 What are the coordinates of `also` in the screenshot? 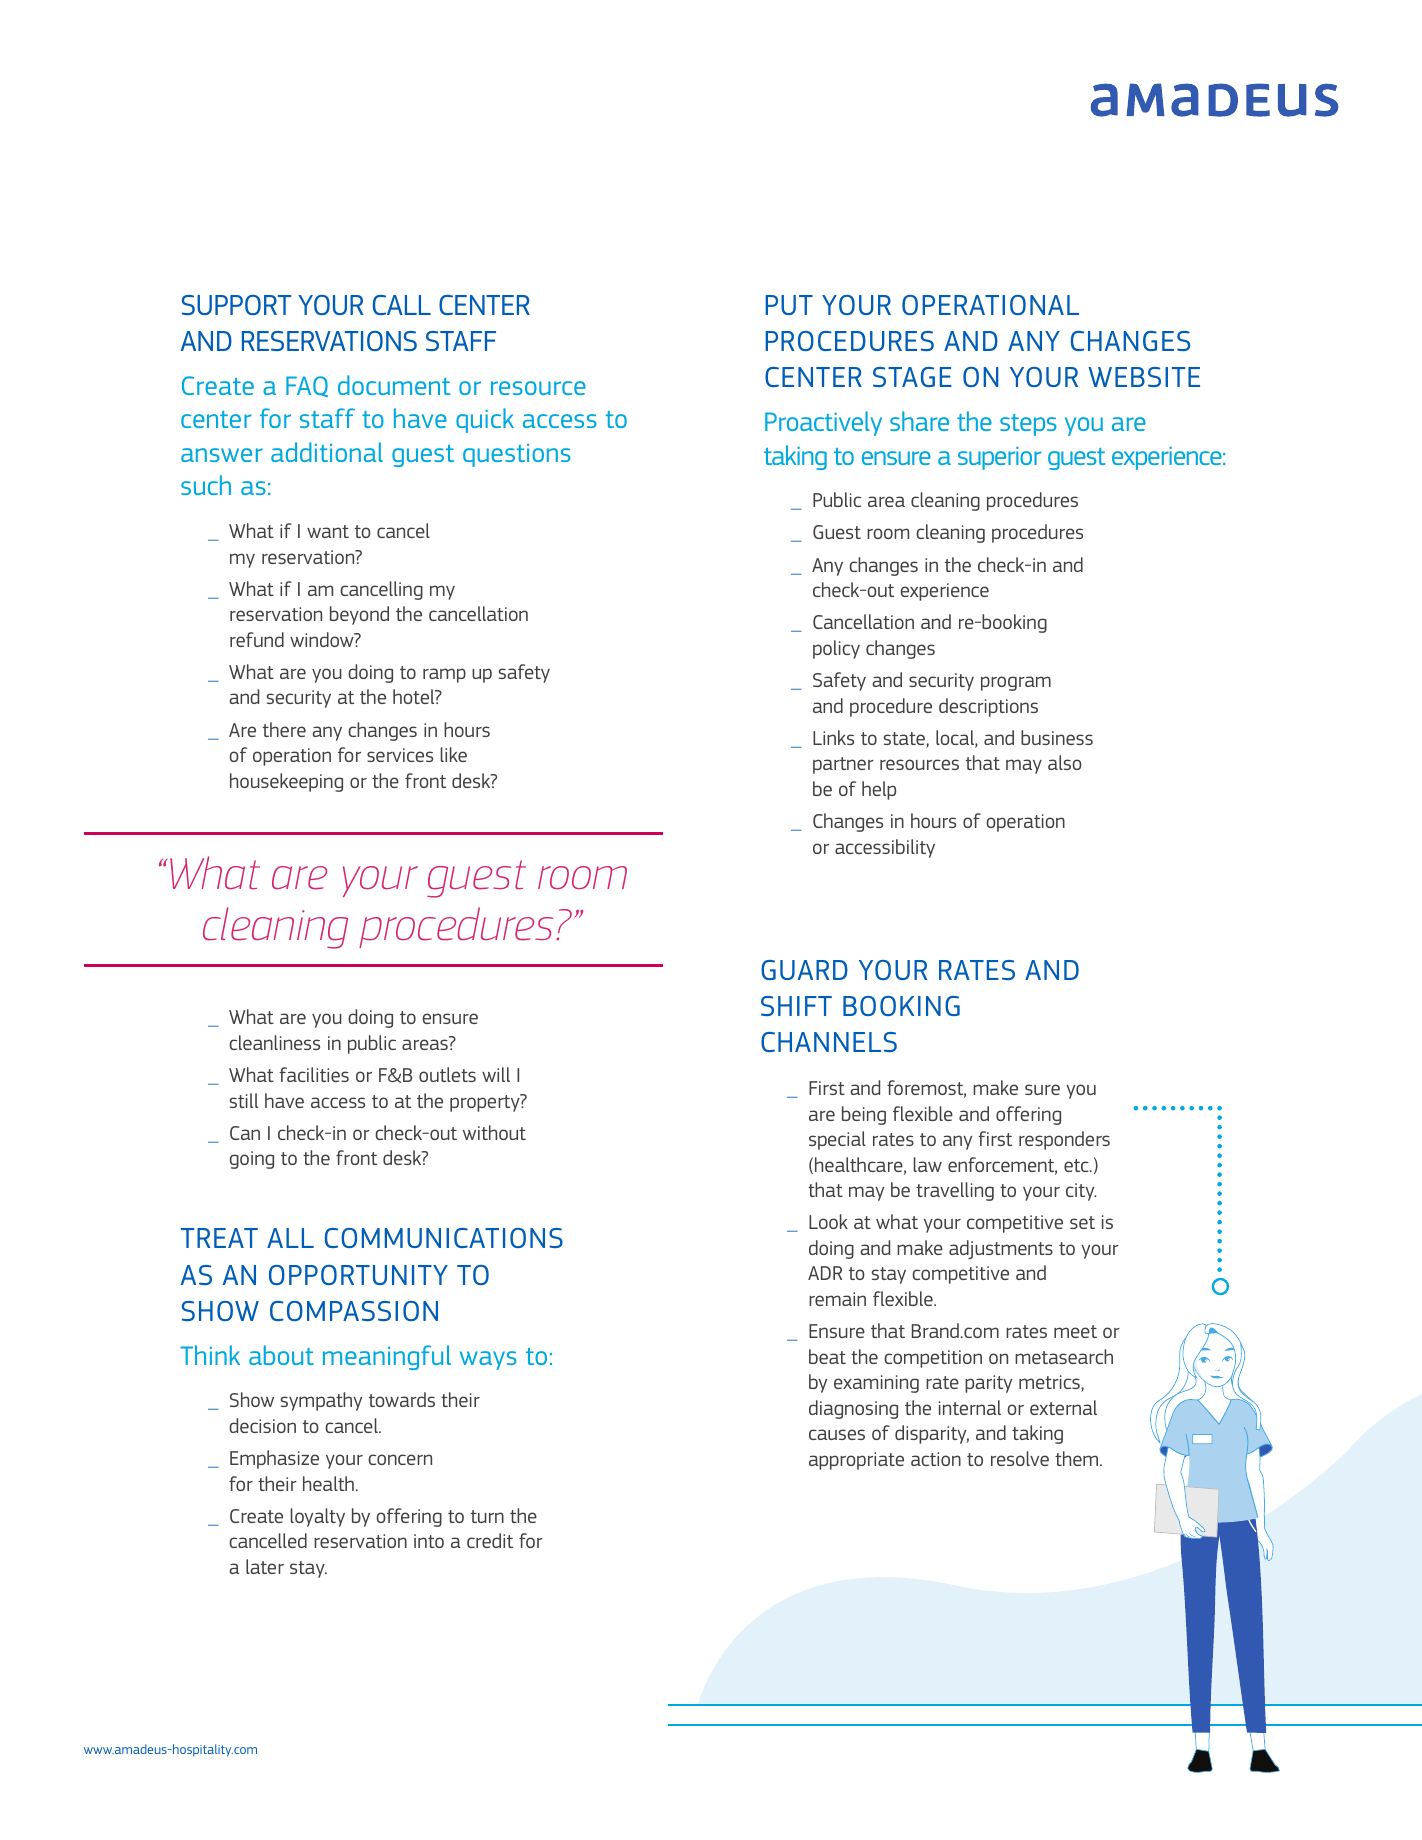 It's located at (1065, 762).
